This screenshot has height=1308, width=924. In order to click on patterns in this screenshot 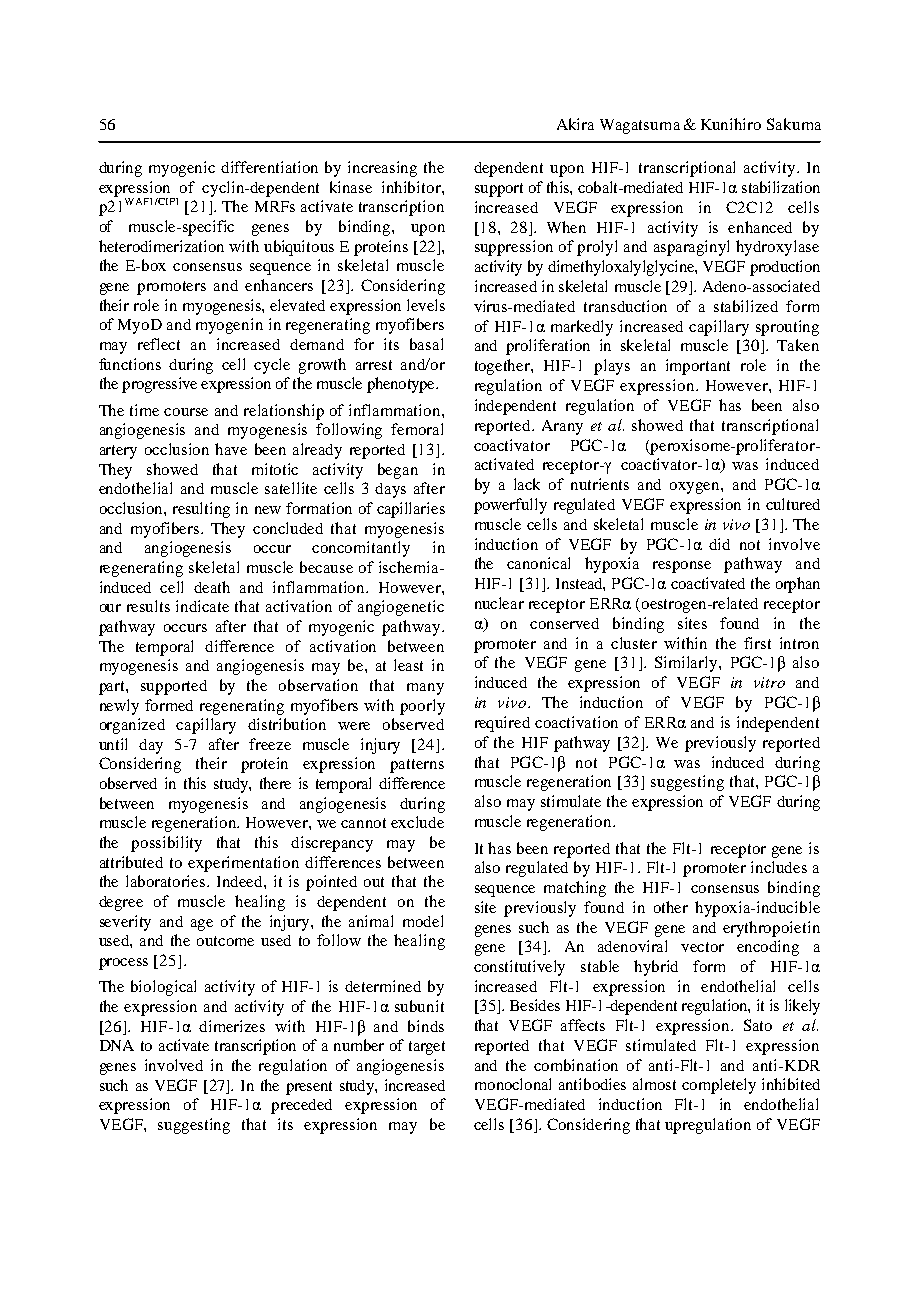, I will do `click(417, 766)`.
